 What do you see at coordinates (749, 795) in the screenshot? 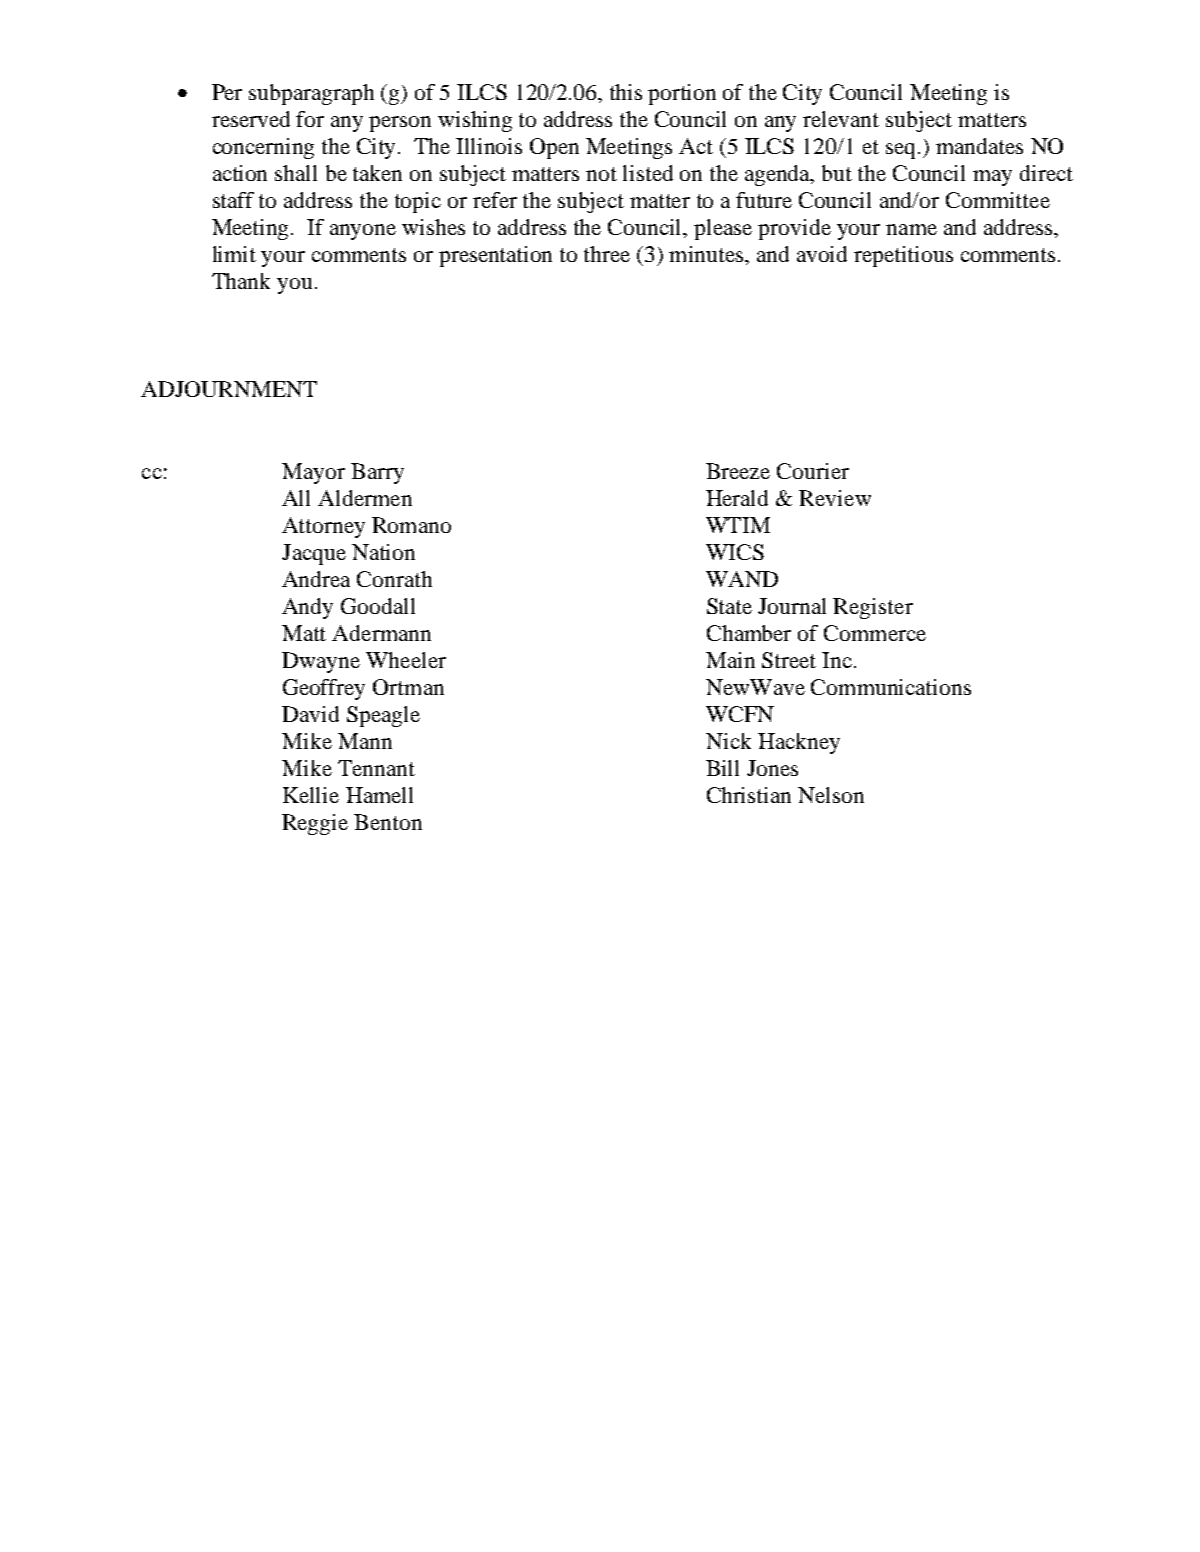
I see `Christian` at bounding box center [749, 795].
